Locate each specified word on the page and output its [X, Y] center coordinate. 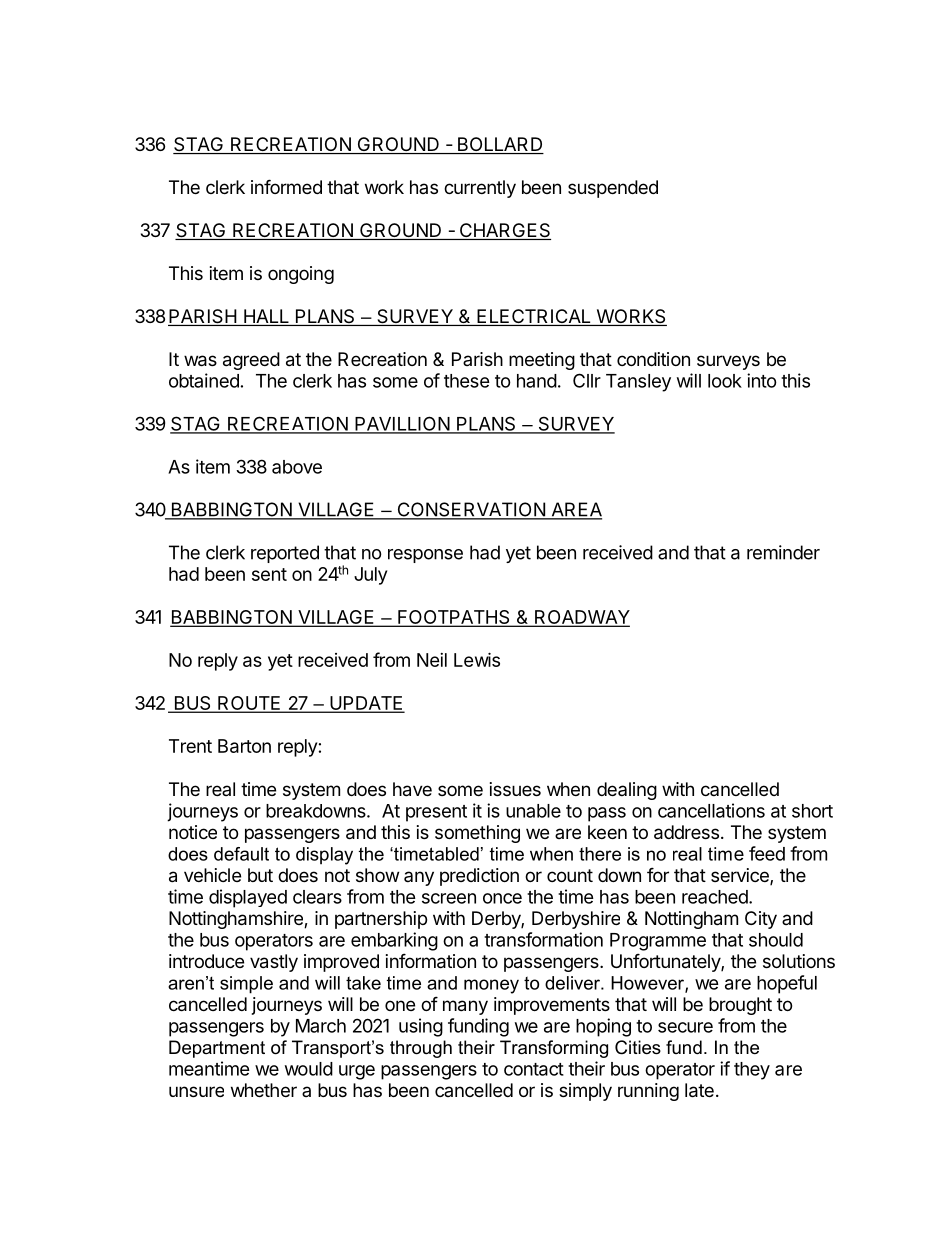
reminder [783, 552]
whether [264, 1090]
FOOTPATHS [454, 618]
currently [480, 189]
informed [286, 186]
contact [534, 1069]
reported [285, 554]
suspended [613, 189]
